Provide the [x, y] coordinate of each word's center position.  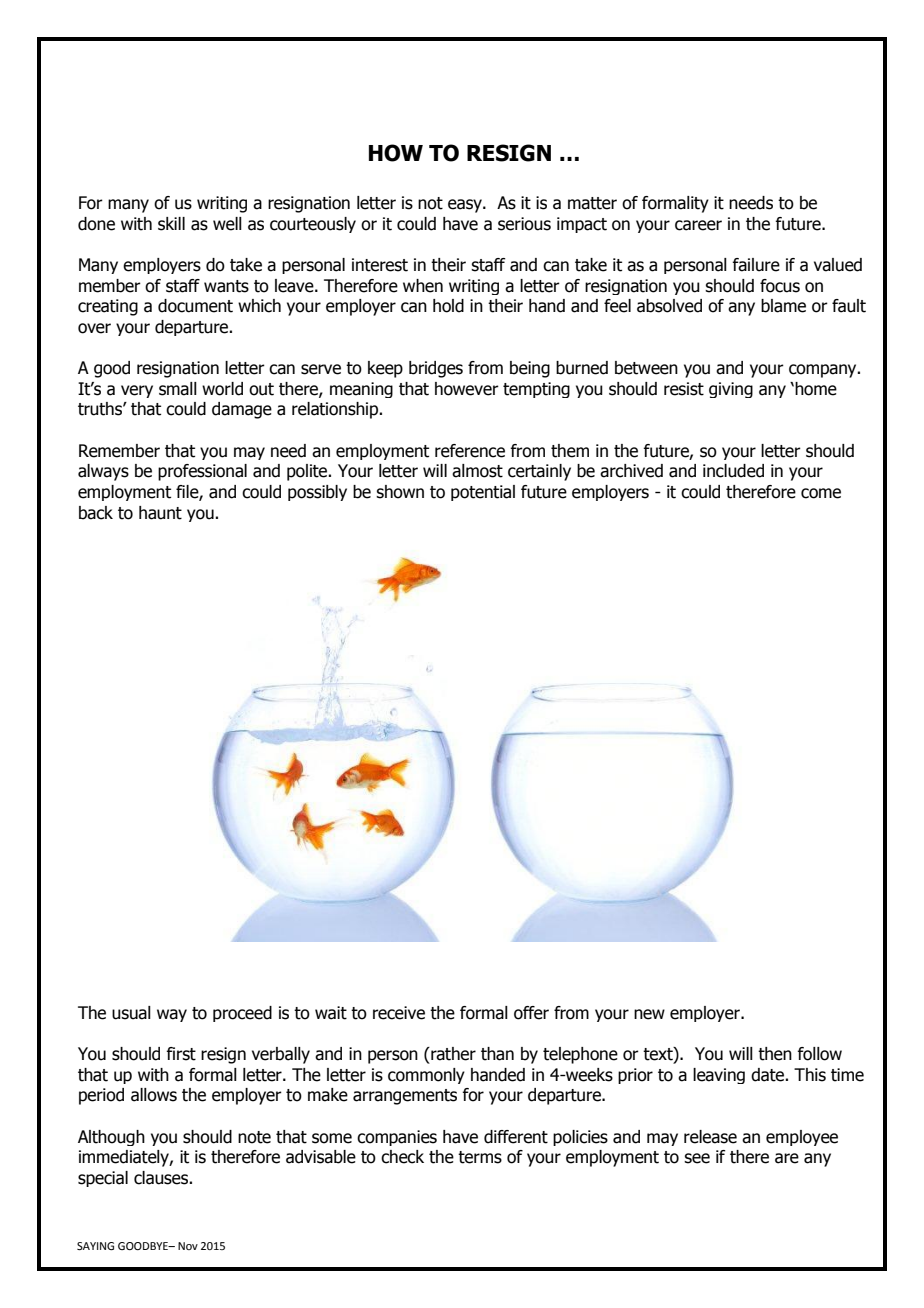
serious [524, 224]
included [733, 471]
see [697, 1158]
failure [756, 265]
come [821, 493]
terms [480, 1157]
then [775, 1054]
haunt [160, 513]
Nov [188, 1246]
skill [171, 224]
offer [531, 1013]
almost [477, 471]
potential [483, 493]
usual [131, 1013]
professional [202, 472]
